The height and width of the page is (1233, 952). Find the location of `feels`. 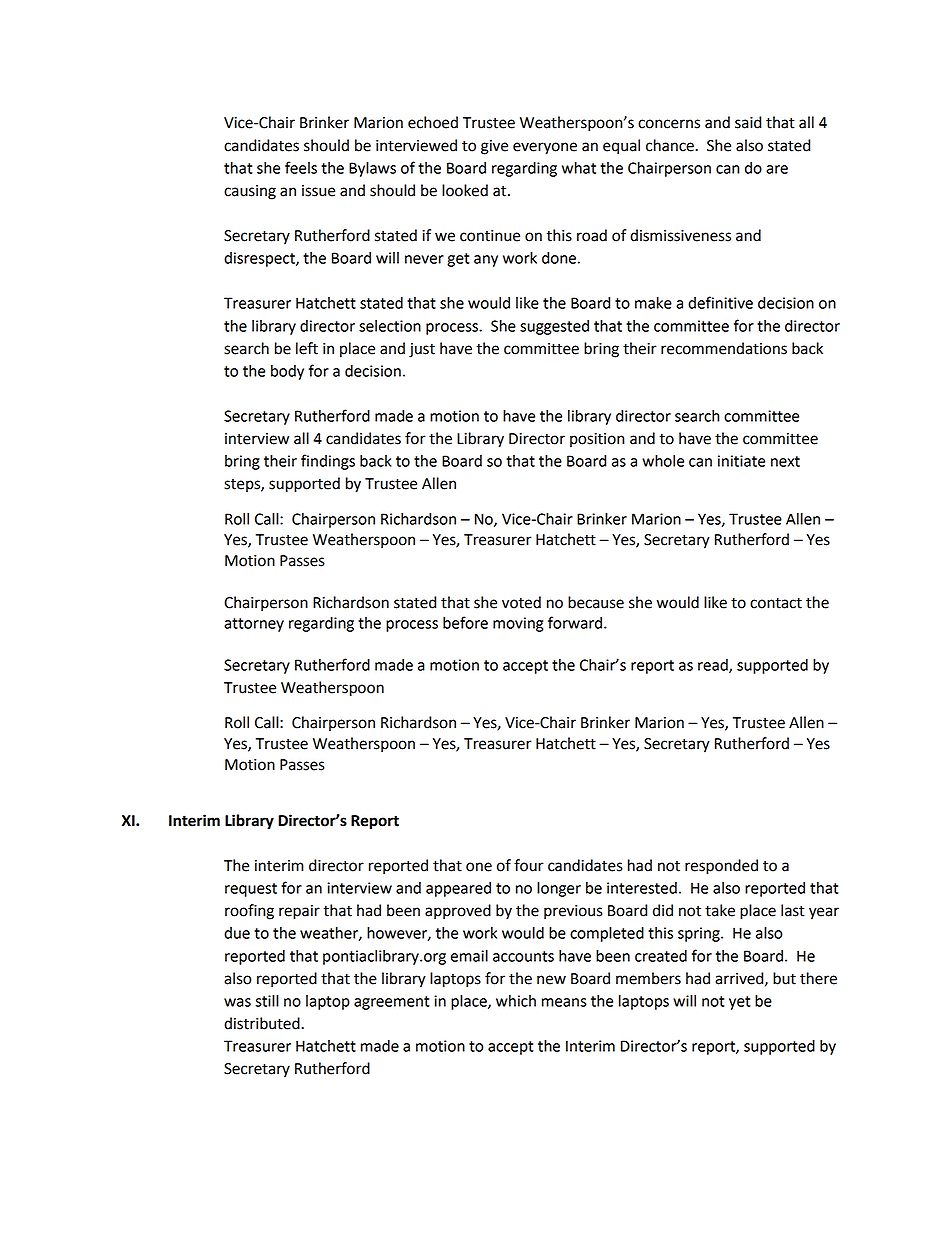

feels is located at coordinates (301, 167).
